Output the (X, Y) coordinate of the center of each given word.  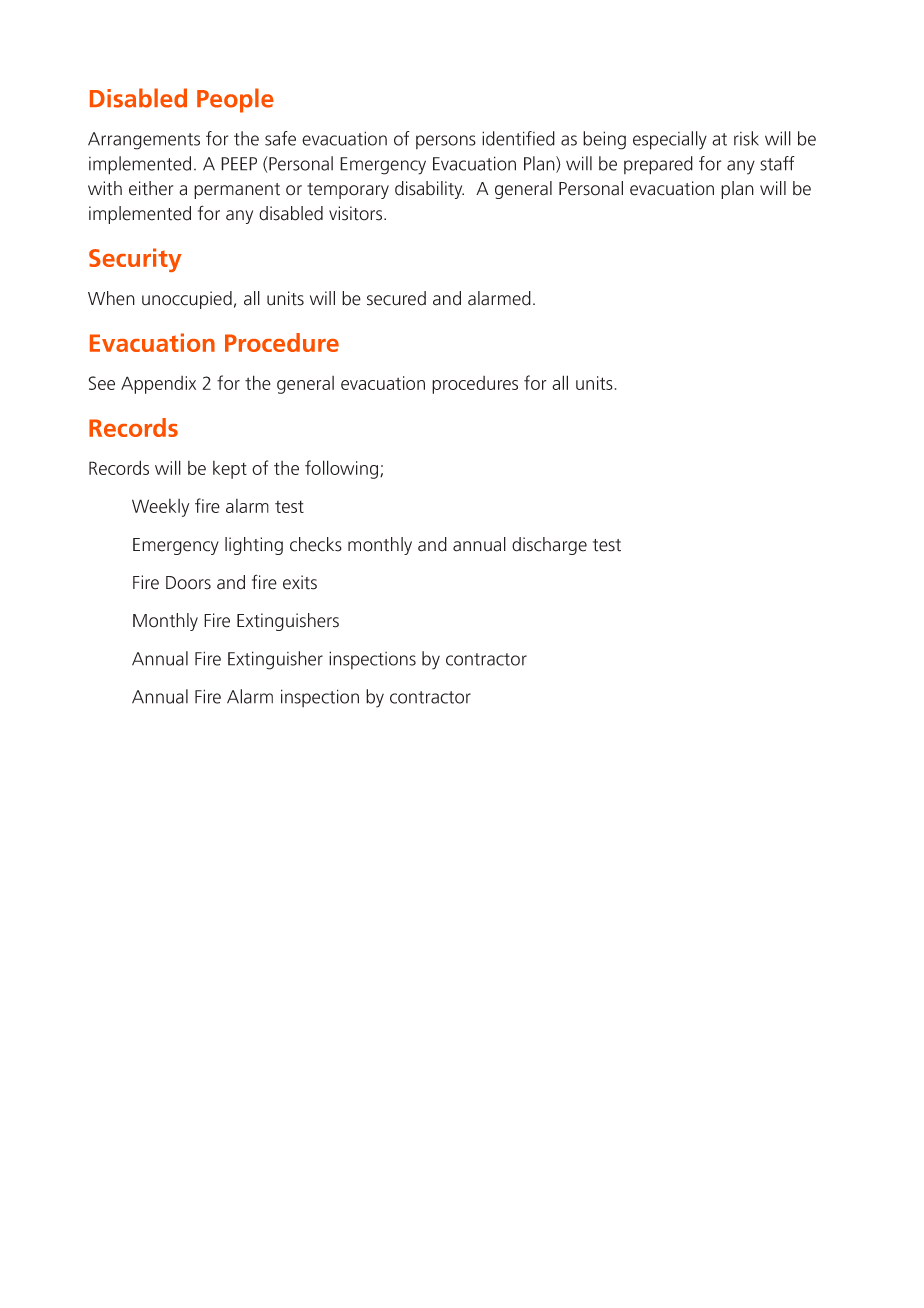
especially (670, 140)
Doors (188, 583)
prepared (658, 165)
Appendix (158, 385)
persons (446, 142)
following (343, 469)
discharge (549, 546)
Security (135, 260)
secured (396, 298)
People (235, 100)
